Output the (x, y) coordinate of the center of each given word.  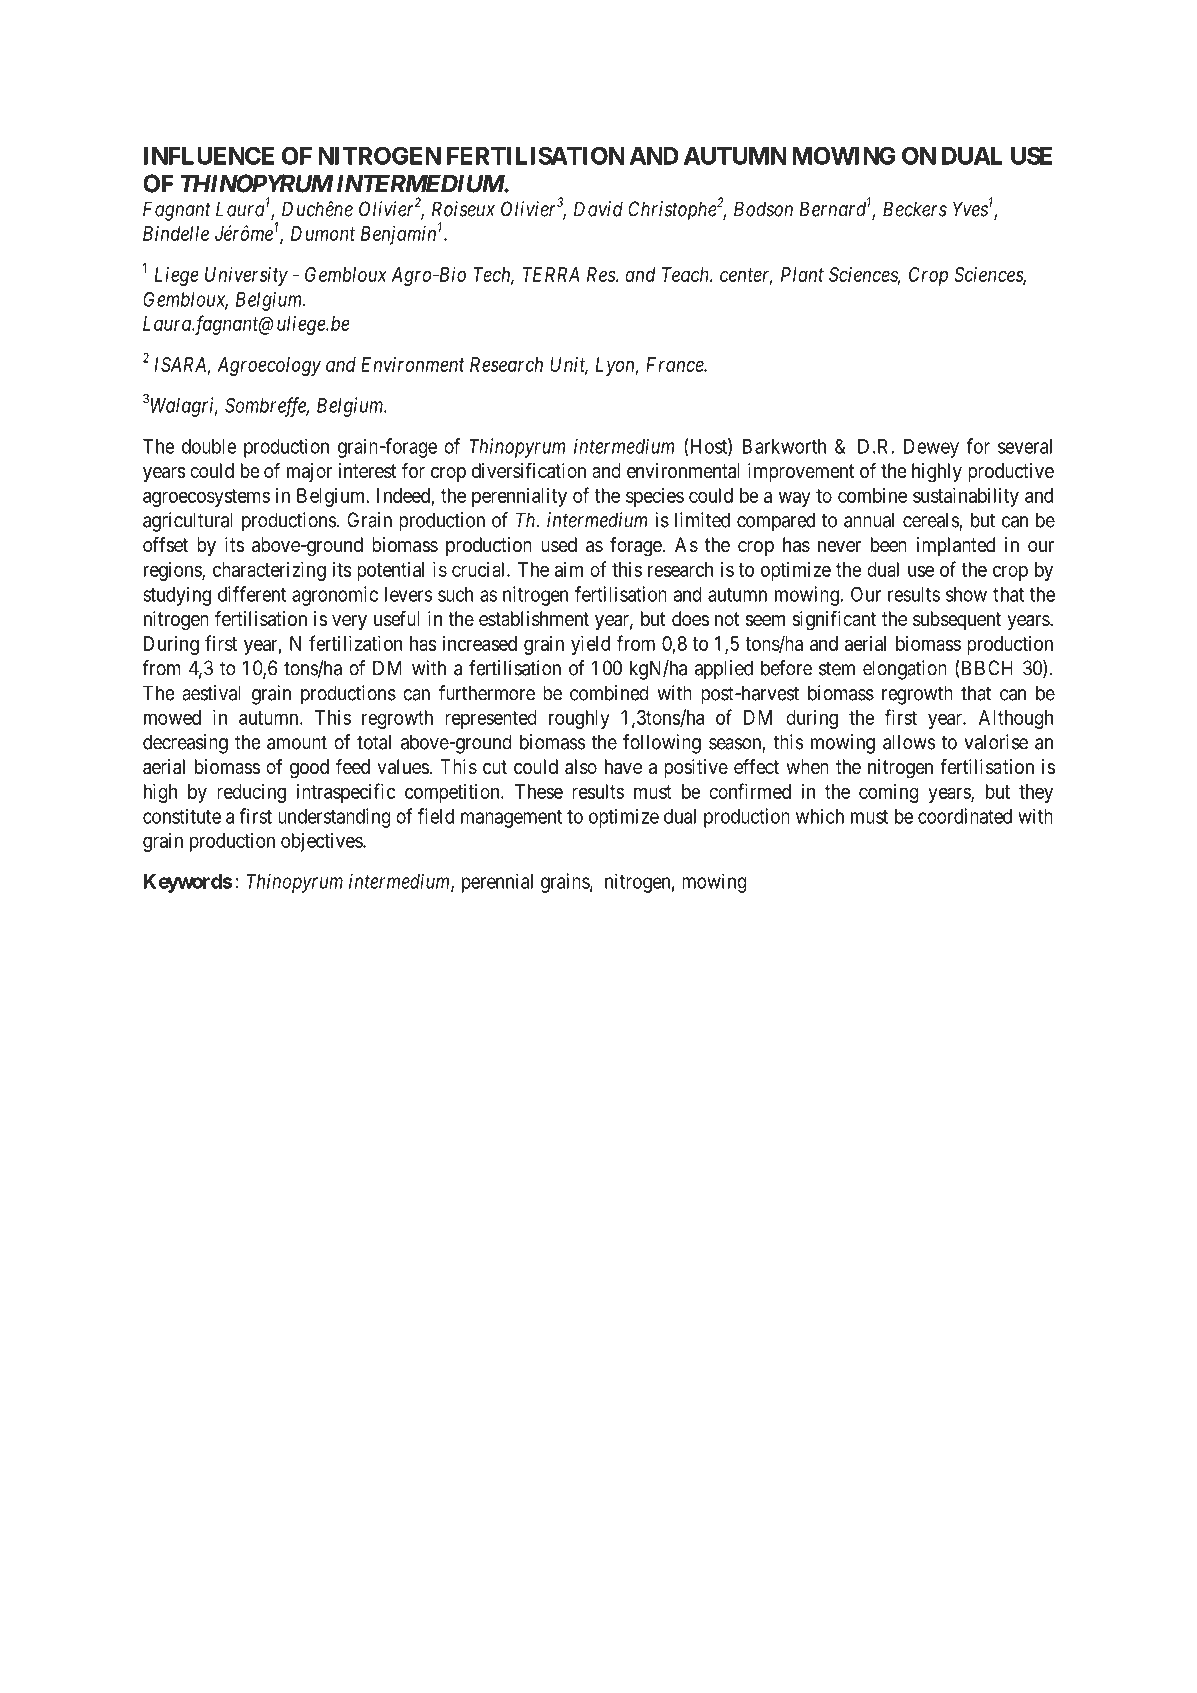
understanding (334, 818)
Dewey (931, 448)
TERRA (551, 274)
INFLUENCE (209, 155)
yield (590, 645)
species (655, 497)
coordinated (965, 816)
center (746, 276)
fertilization (355, 643)
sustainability (966, 497)
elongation (905, 670)
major (309, 472)
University (246, 276)
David (598, 209)
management (511, 819)
